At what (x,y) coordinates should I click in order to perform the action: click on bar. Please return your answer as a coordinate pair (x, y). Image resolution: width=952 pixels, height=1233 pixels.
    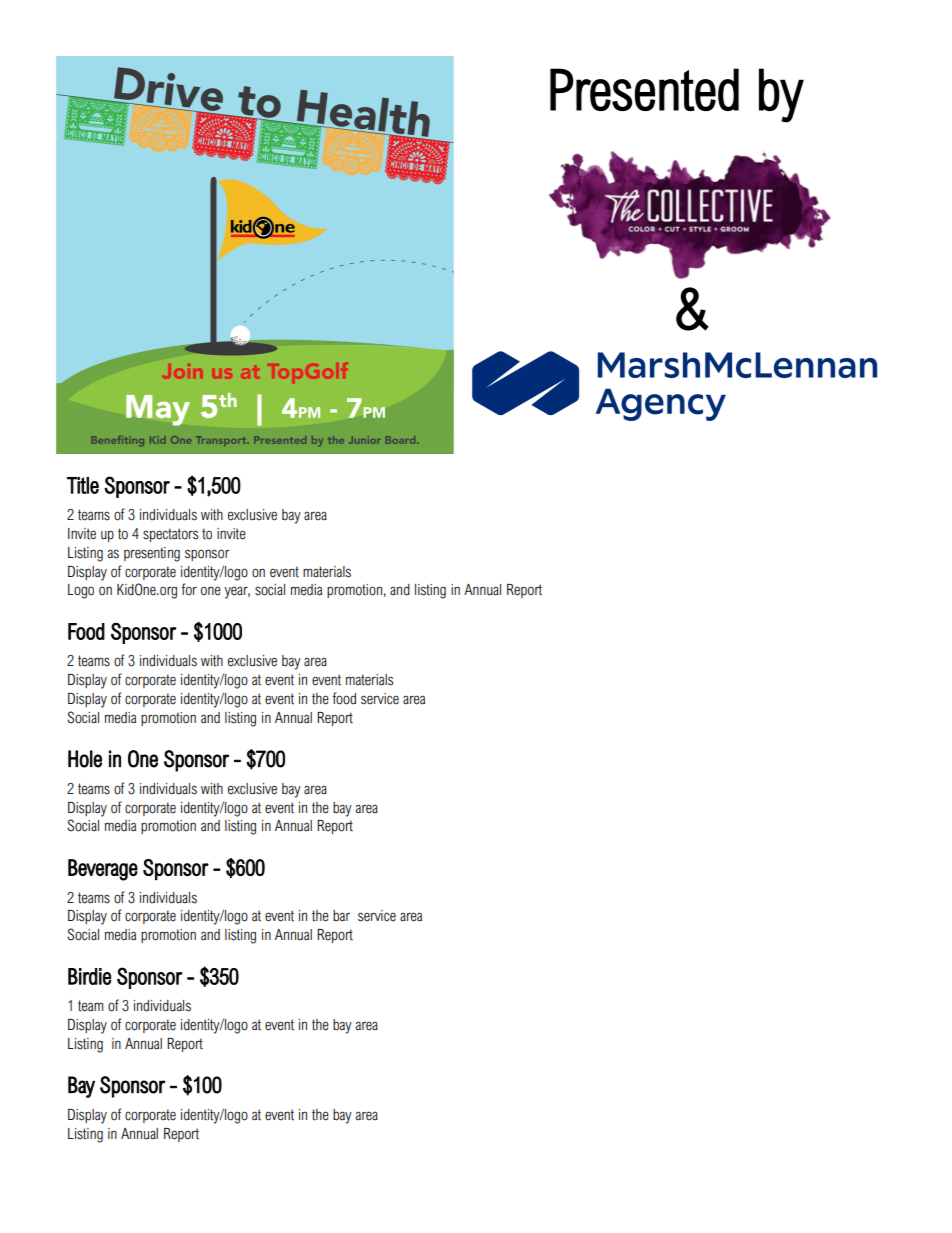
    Looking at the image, I should click on (341, 916).
